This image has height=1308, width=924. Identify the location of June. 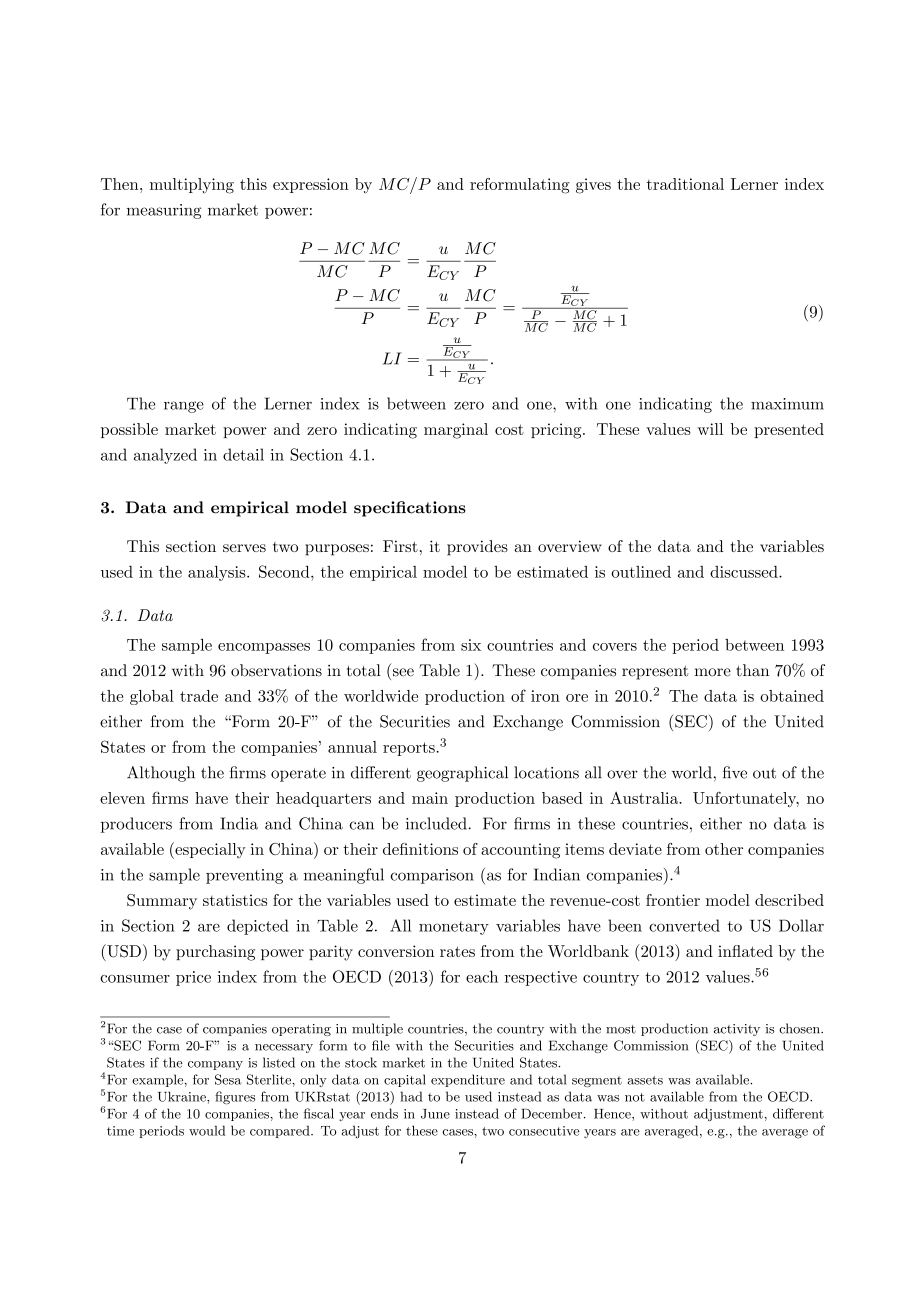
(435, 1114).
